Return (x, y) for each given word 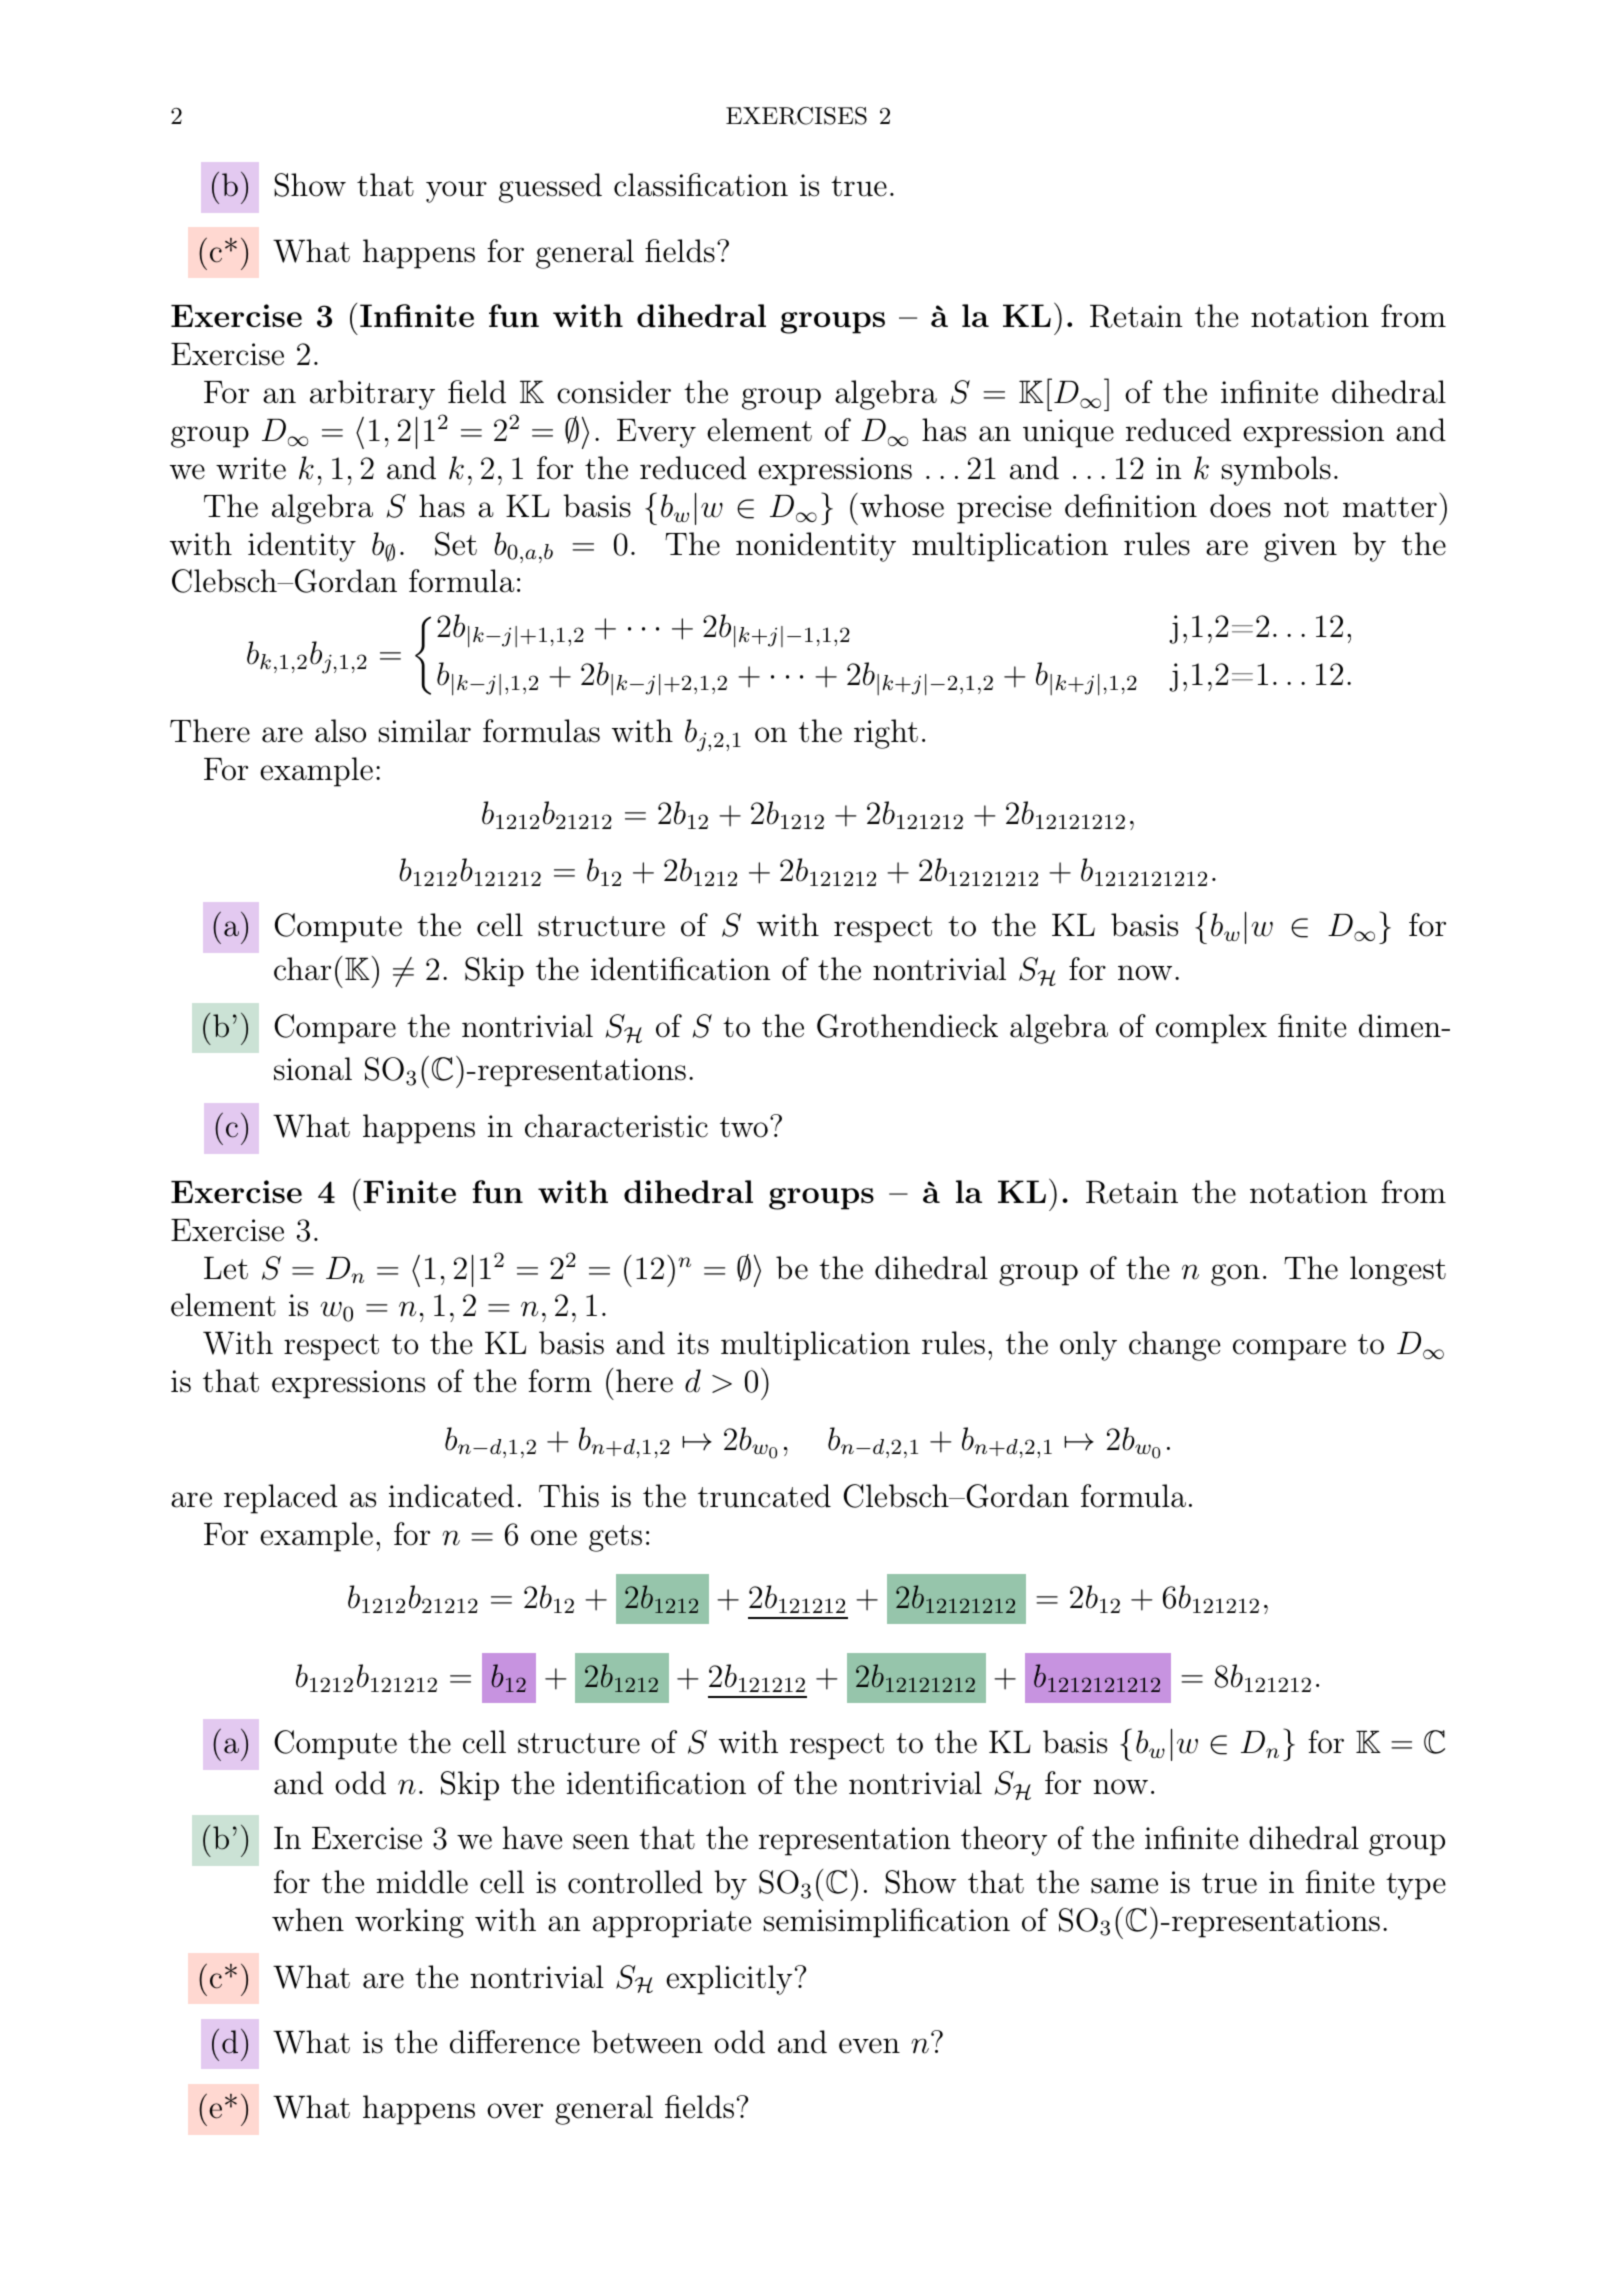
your (456, 192)
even (869, 2046)
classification (701, 185)
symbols (1276, 471)
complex (1211, 1029)
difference (515, 2042)
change (1175, 1346)
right (886, 734)
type (1416, 1886)
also (340, 731)
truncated (764, 1496)
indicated (451, 1496)
